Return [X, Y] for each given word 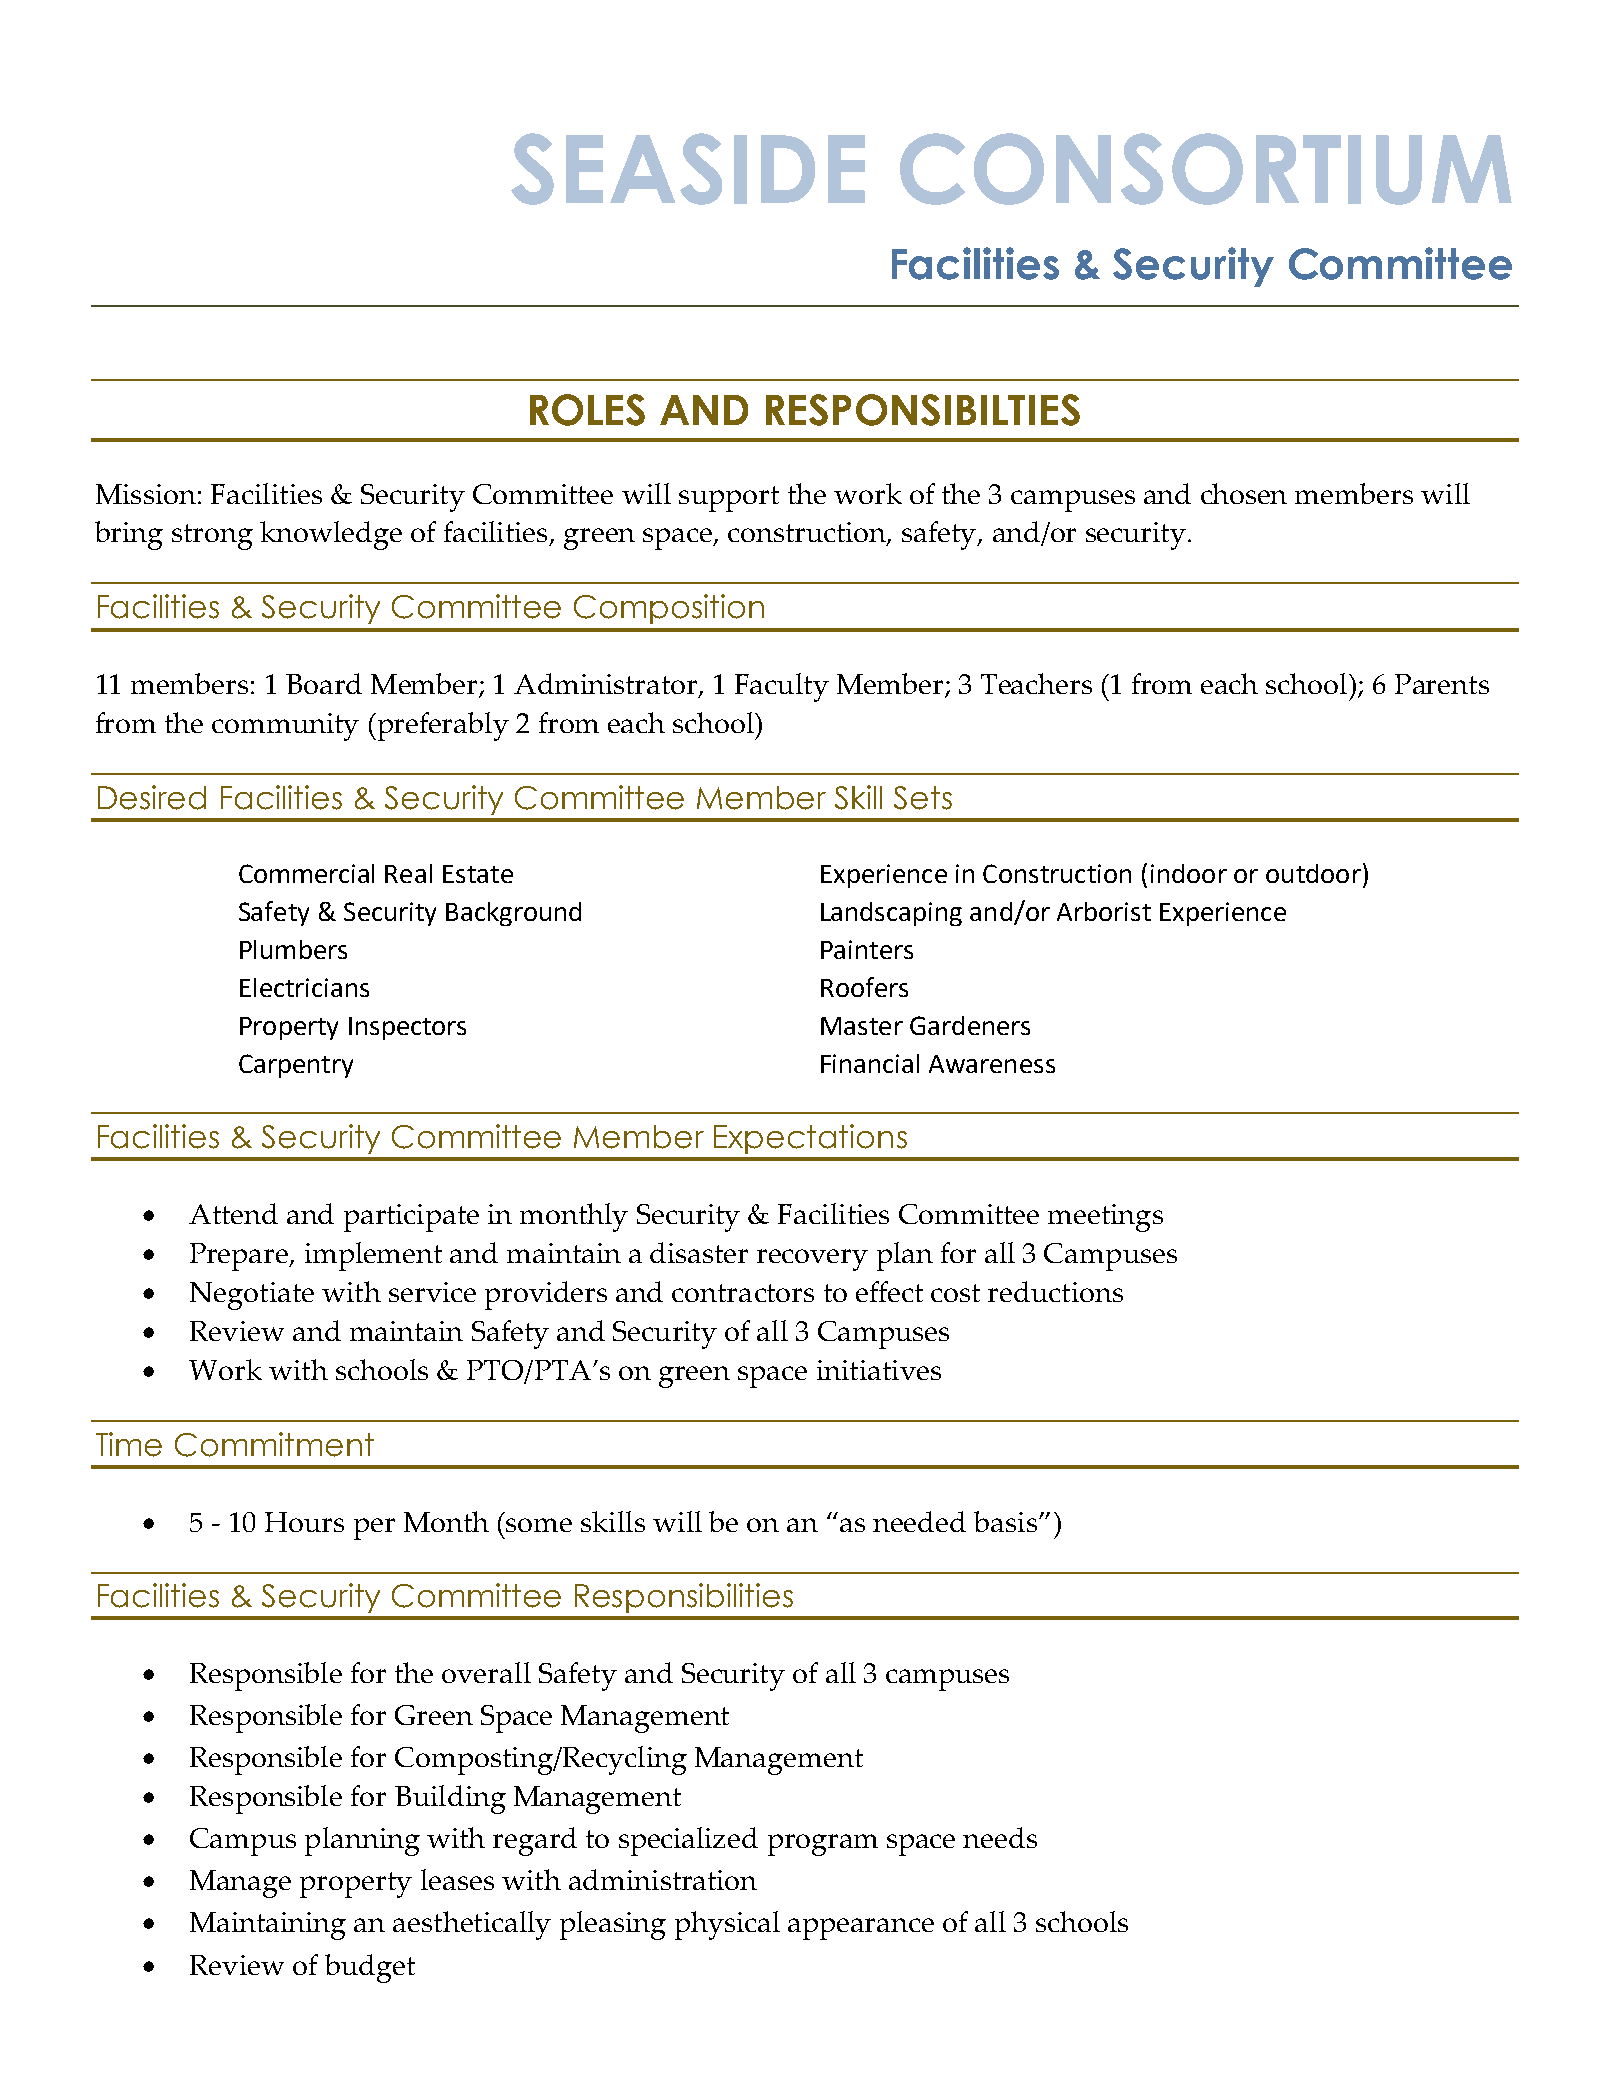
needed [919, 1521]
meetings [1105, 1218]
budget [370, 1968]
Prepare [240, 1257]
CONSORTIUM [1206, 169]
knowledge [331, 535]
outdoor [1313, 873]
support [729, 499]
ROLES [587, 410]
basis [1007, 1521]
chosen [1244, 493]
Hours [304, 1522]
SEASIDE [688, 169]
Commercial [306, 873]
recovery [812, 1260]
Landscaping [891, 914]
